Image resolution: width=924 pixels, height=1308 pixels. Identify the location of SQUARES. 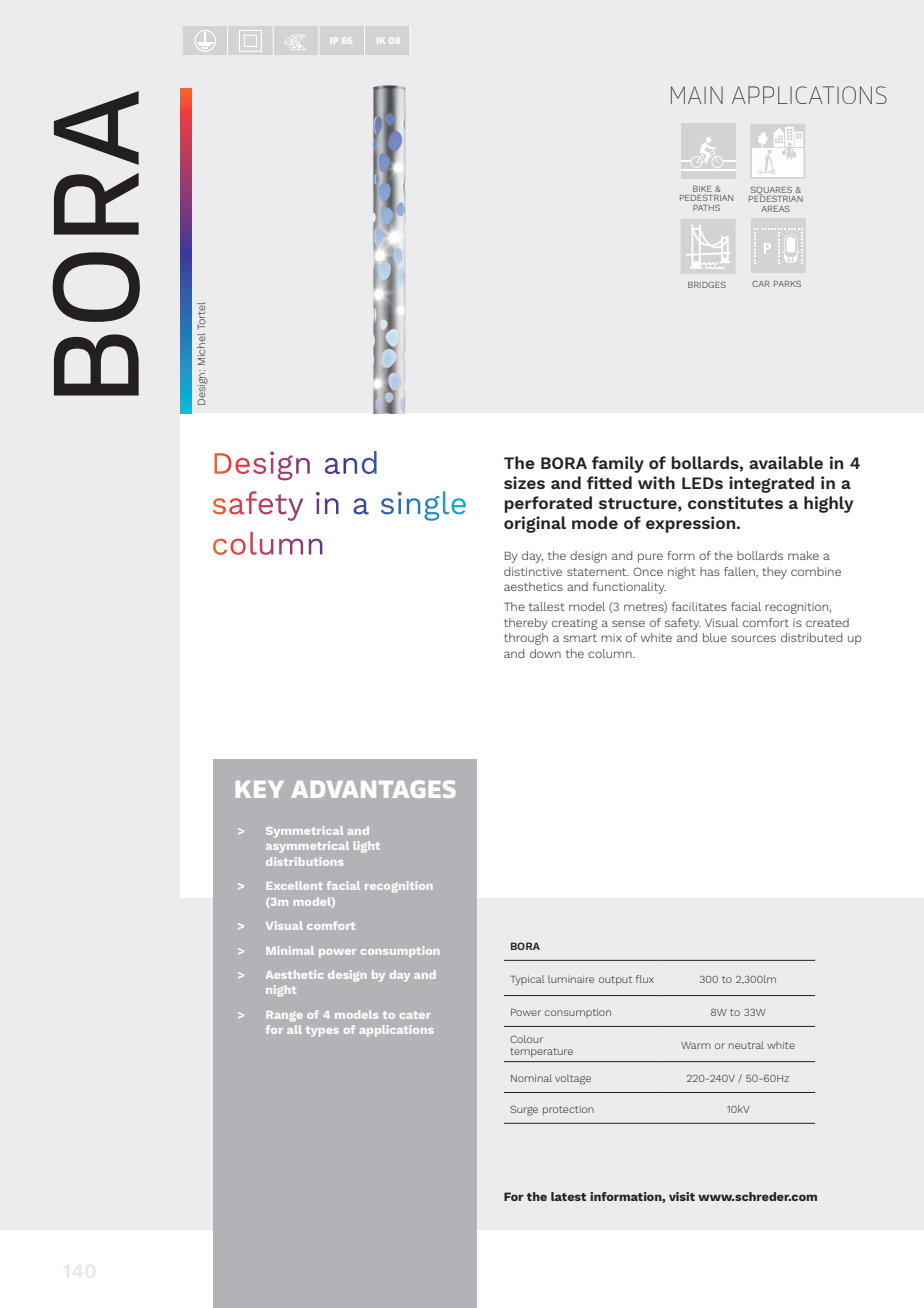
(771, 192).
